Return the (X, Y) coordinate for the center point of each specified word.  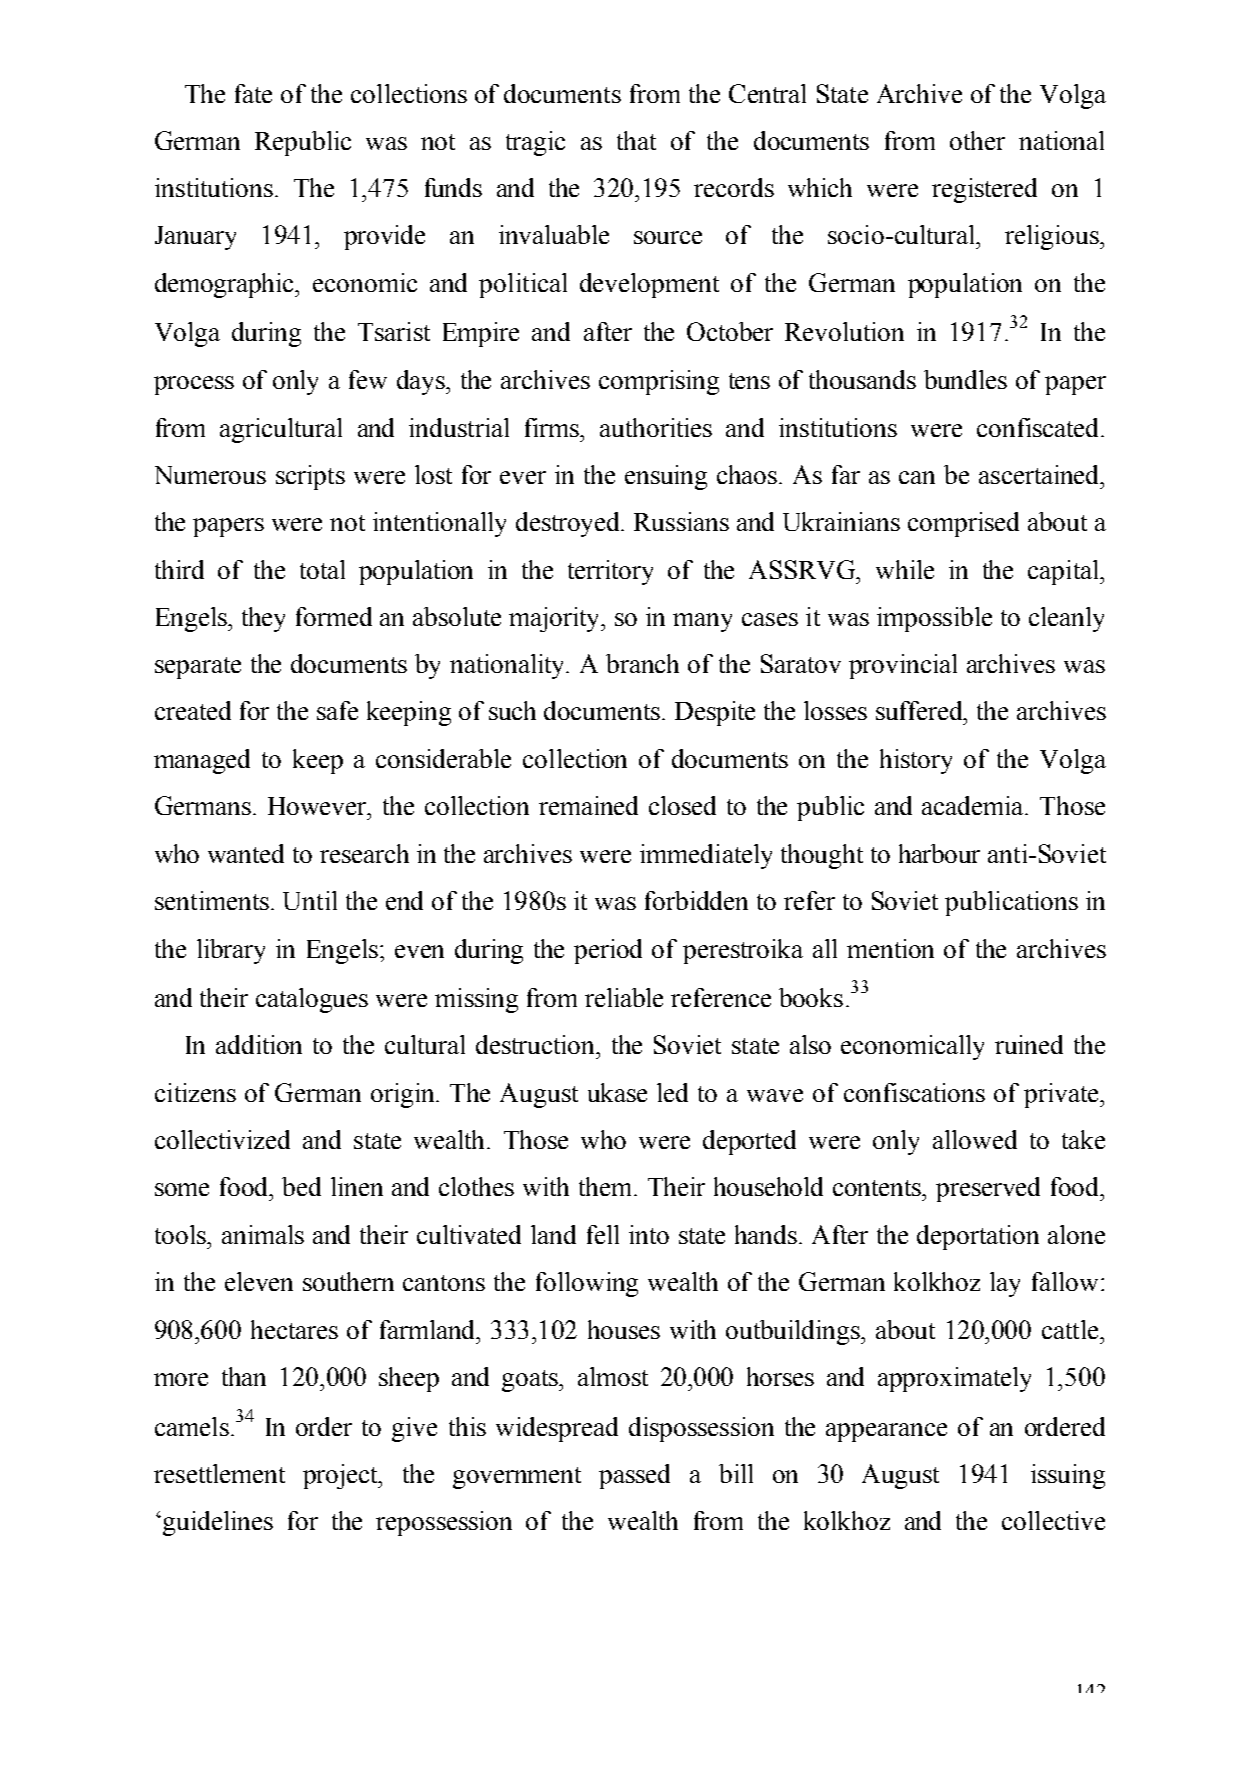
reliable (624, 997)
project (342, 1476)
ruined (1029, 1044)
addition (259, 1044)
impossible (934, 619)
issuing (1068, 1476)
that (636, 140)
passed (634, 1476)
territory (610, 572)
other (977, 140)
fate (253, 93)
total (322, 569)
